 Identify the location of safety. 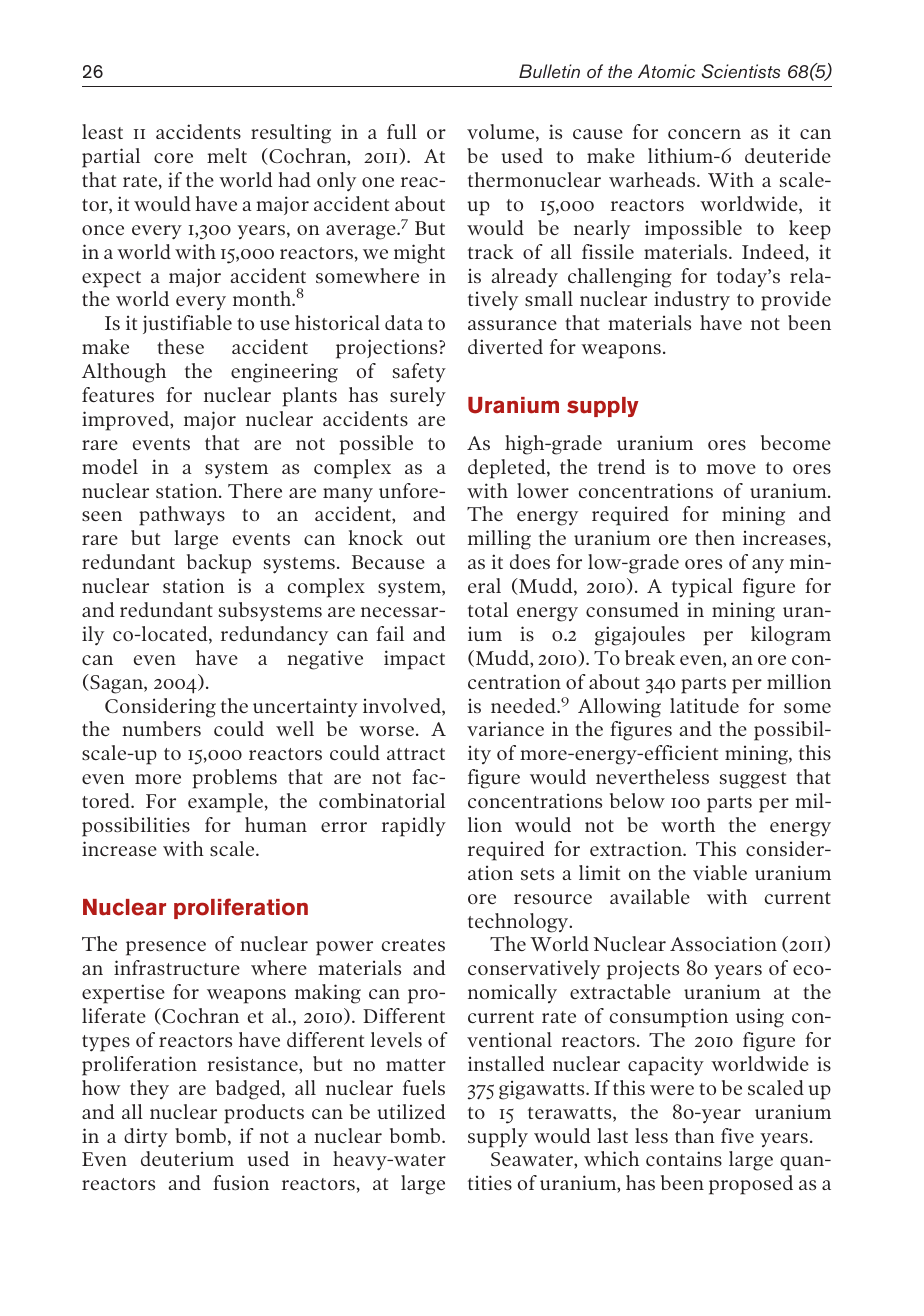
(419, 373).
